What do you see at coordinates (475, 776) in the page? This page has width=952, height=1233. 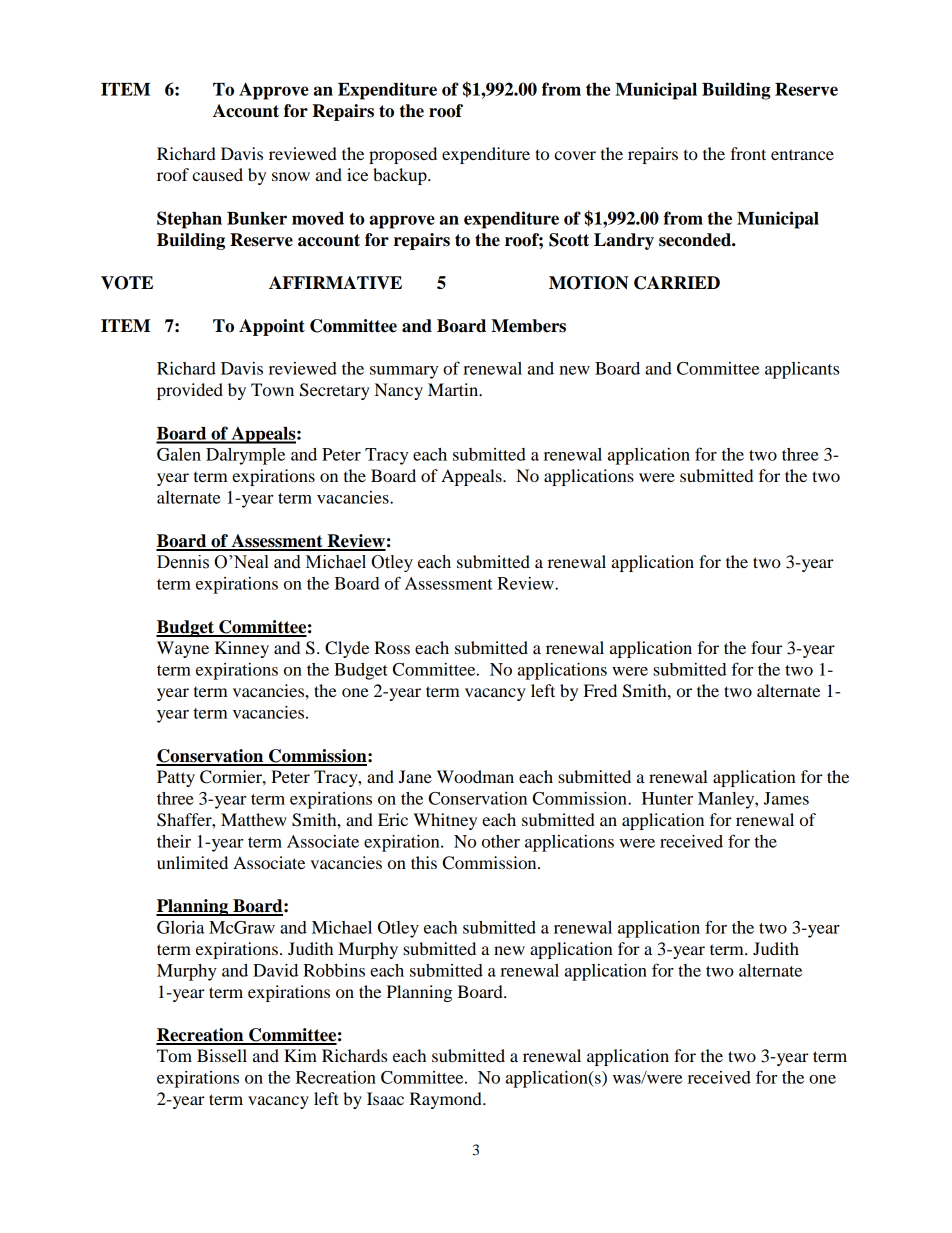 I see `Woodman` at bounding box center [475, 776].
